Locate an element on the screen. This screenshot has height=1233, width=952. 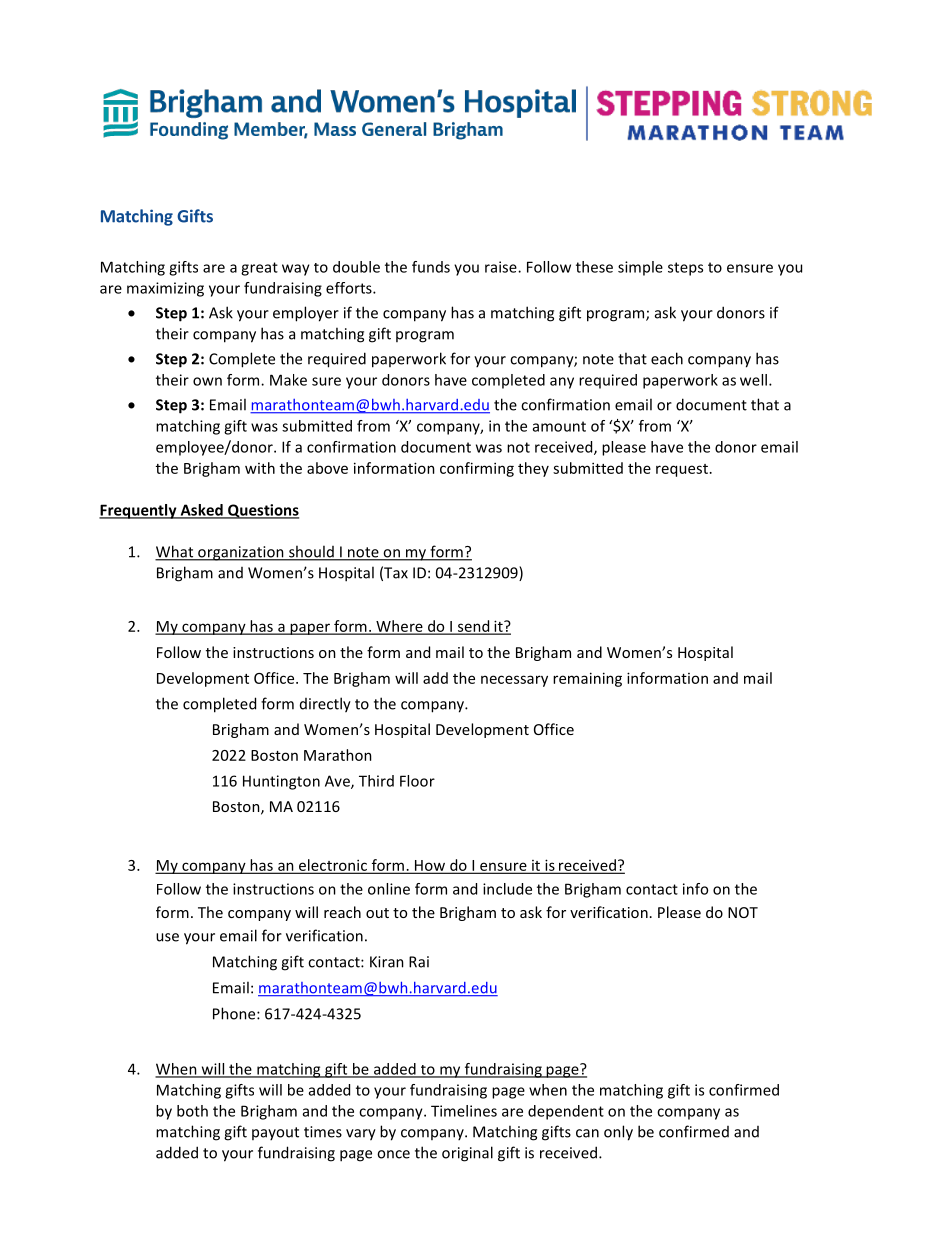
simple is located at coordinates (640, 268).
